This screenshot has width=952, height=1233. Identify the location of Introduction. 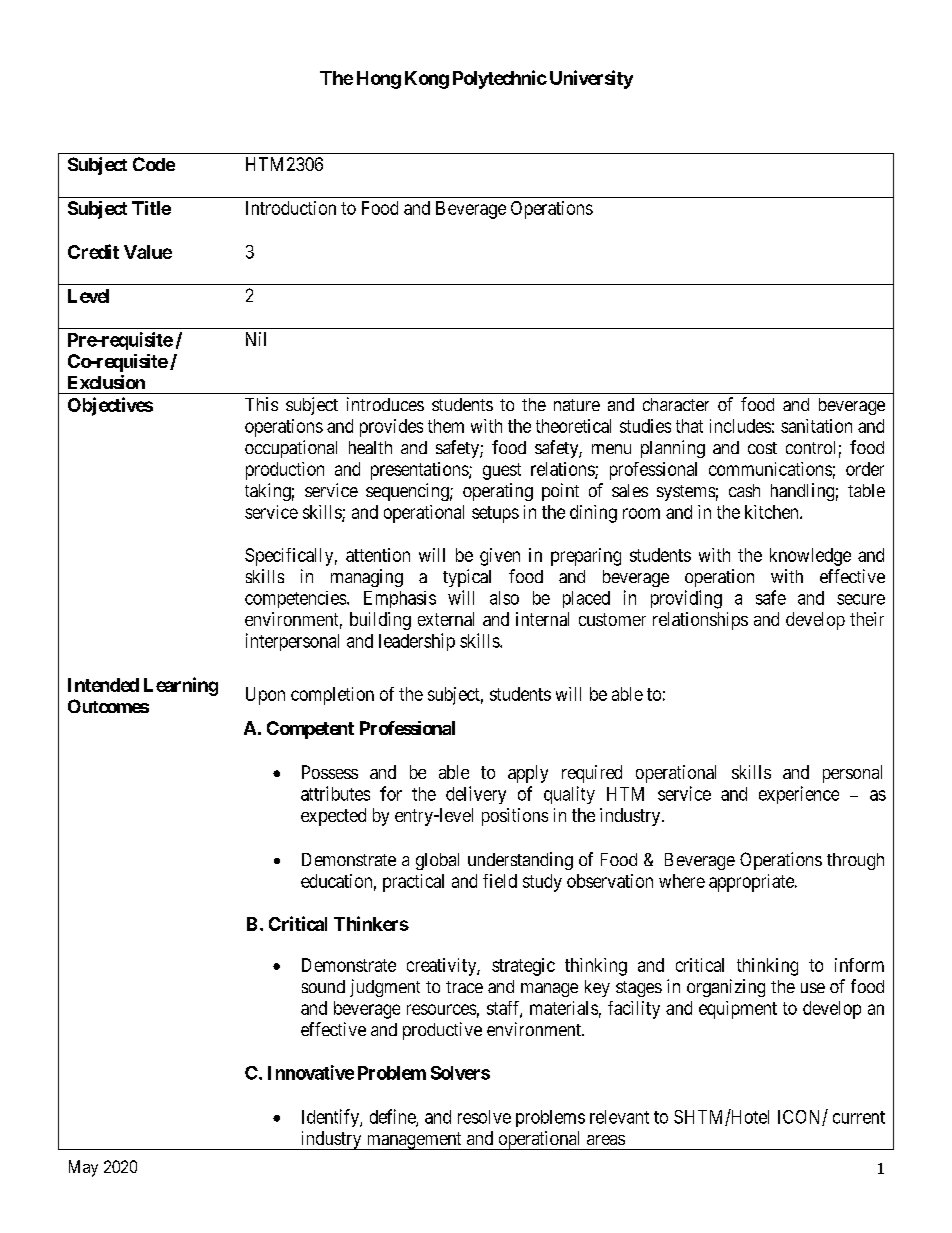
(291, 208).
